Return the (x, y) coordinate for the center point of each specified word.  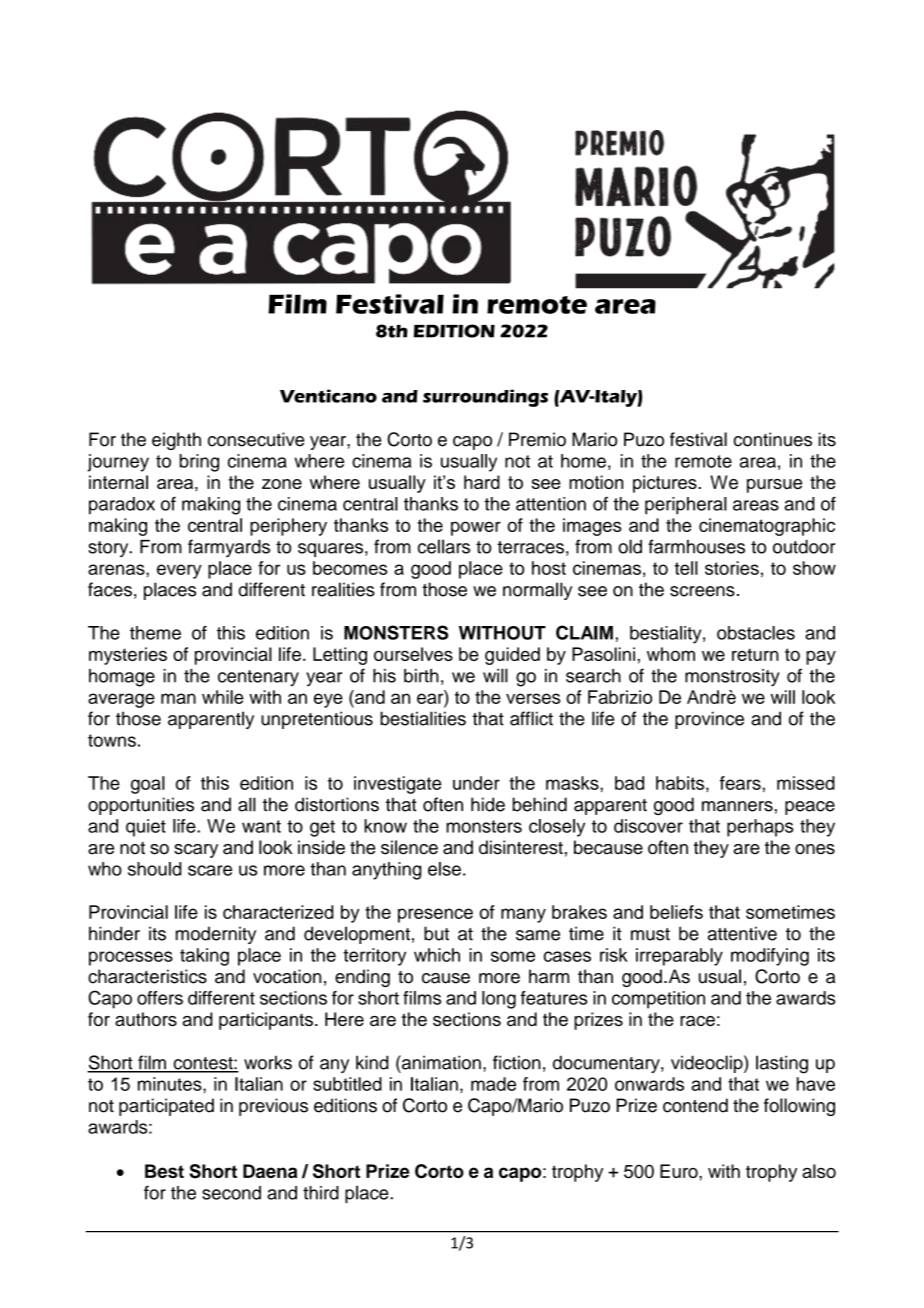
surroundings (485, 398)
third (321, 1193)
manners (737, 806)
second (231, 1193)
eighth (176, 441)
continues (773, 439)
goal (148, 785)
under (476, 783)
